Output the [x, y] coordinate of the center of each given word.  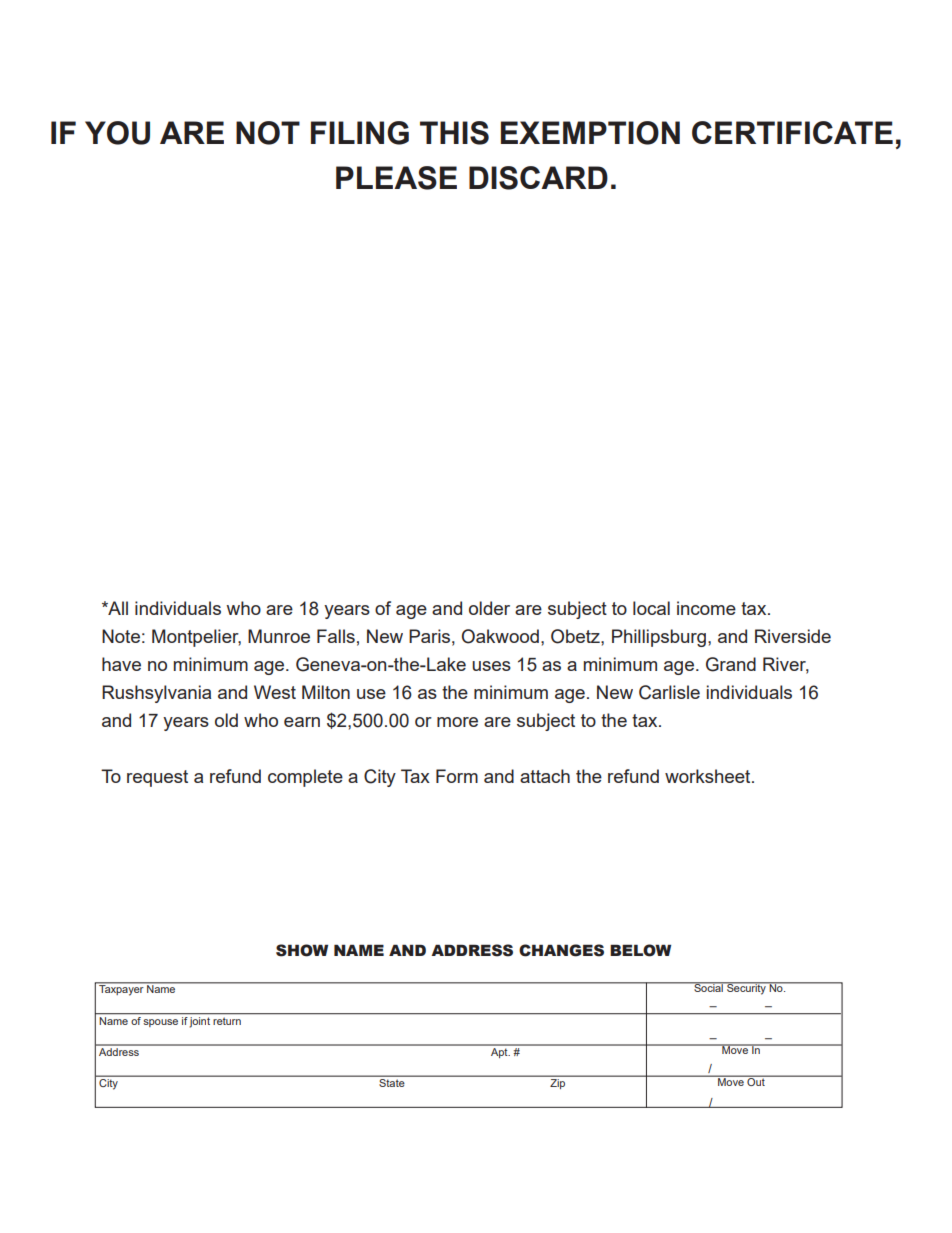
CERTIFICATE [792, 132]
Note [121, 636]
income [706, 608]
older [489, 608]
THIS [454, 133]
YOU [117, 133]
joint [200, 1021]
